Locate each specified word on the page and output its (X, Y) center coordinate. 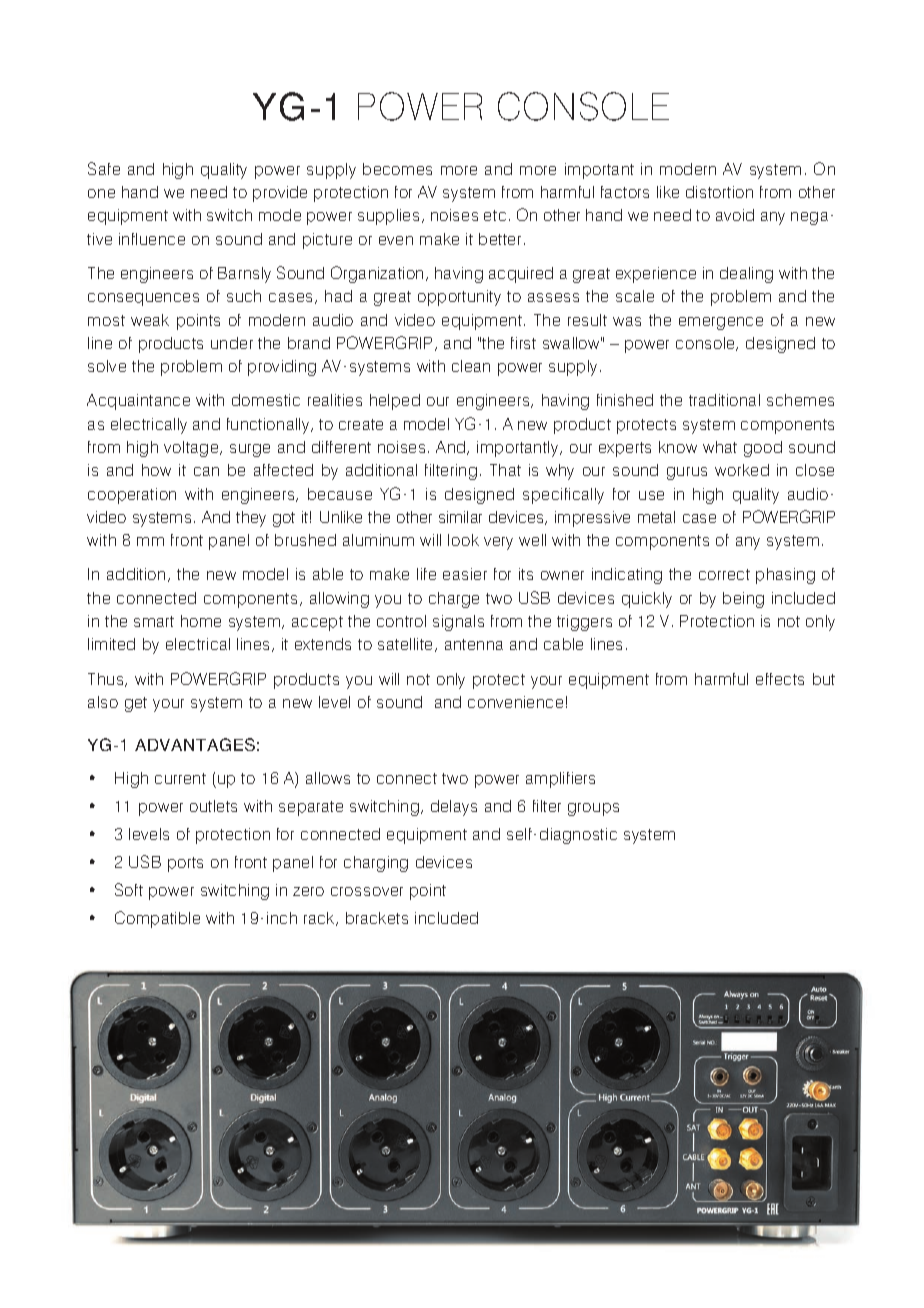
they (251, 519)
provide (280, 194)
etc (495, 215)
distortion (719, 192)
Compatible (157, 919)
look (463, 540)
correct (724, 574)
